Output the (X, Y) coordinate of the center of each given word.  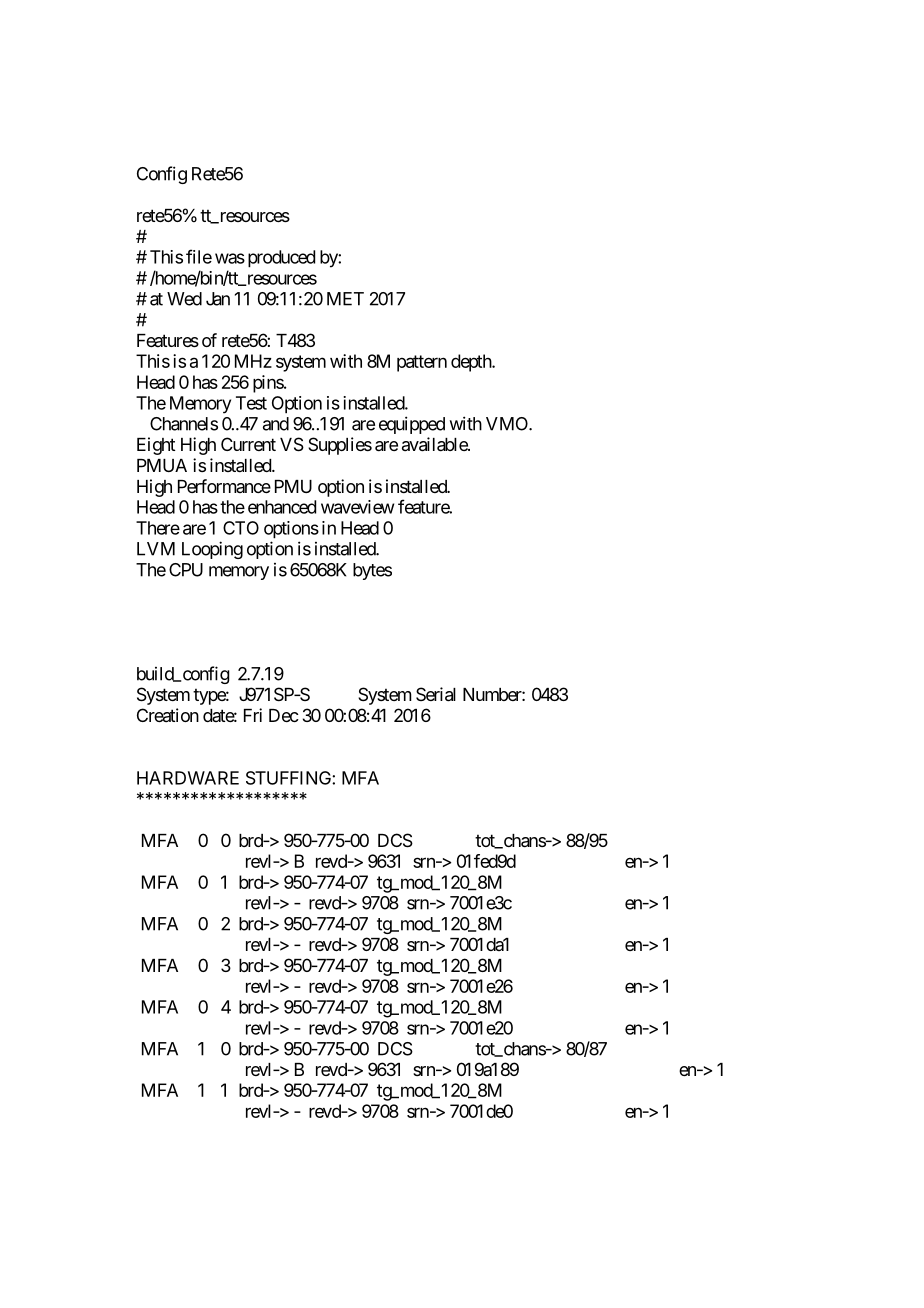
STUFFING (289, 778)
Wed (184, 299)
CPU (186, 570)
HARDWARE (188, 778)
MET (345, 299)
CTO (241, 528)
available (435, 444)
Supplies (340, 446)
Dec (284, 715)
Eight (156, 446)
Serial (436, 694)
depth (472, 363)
